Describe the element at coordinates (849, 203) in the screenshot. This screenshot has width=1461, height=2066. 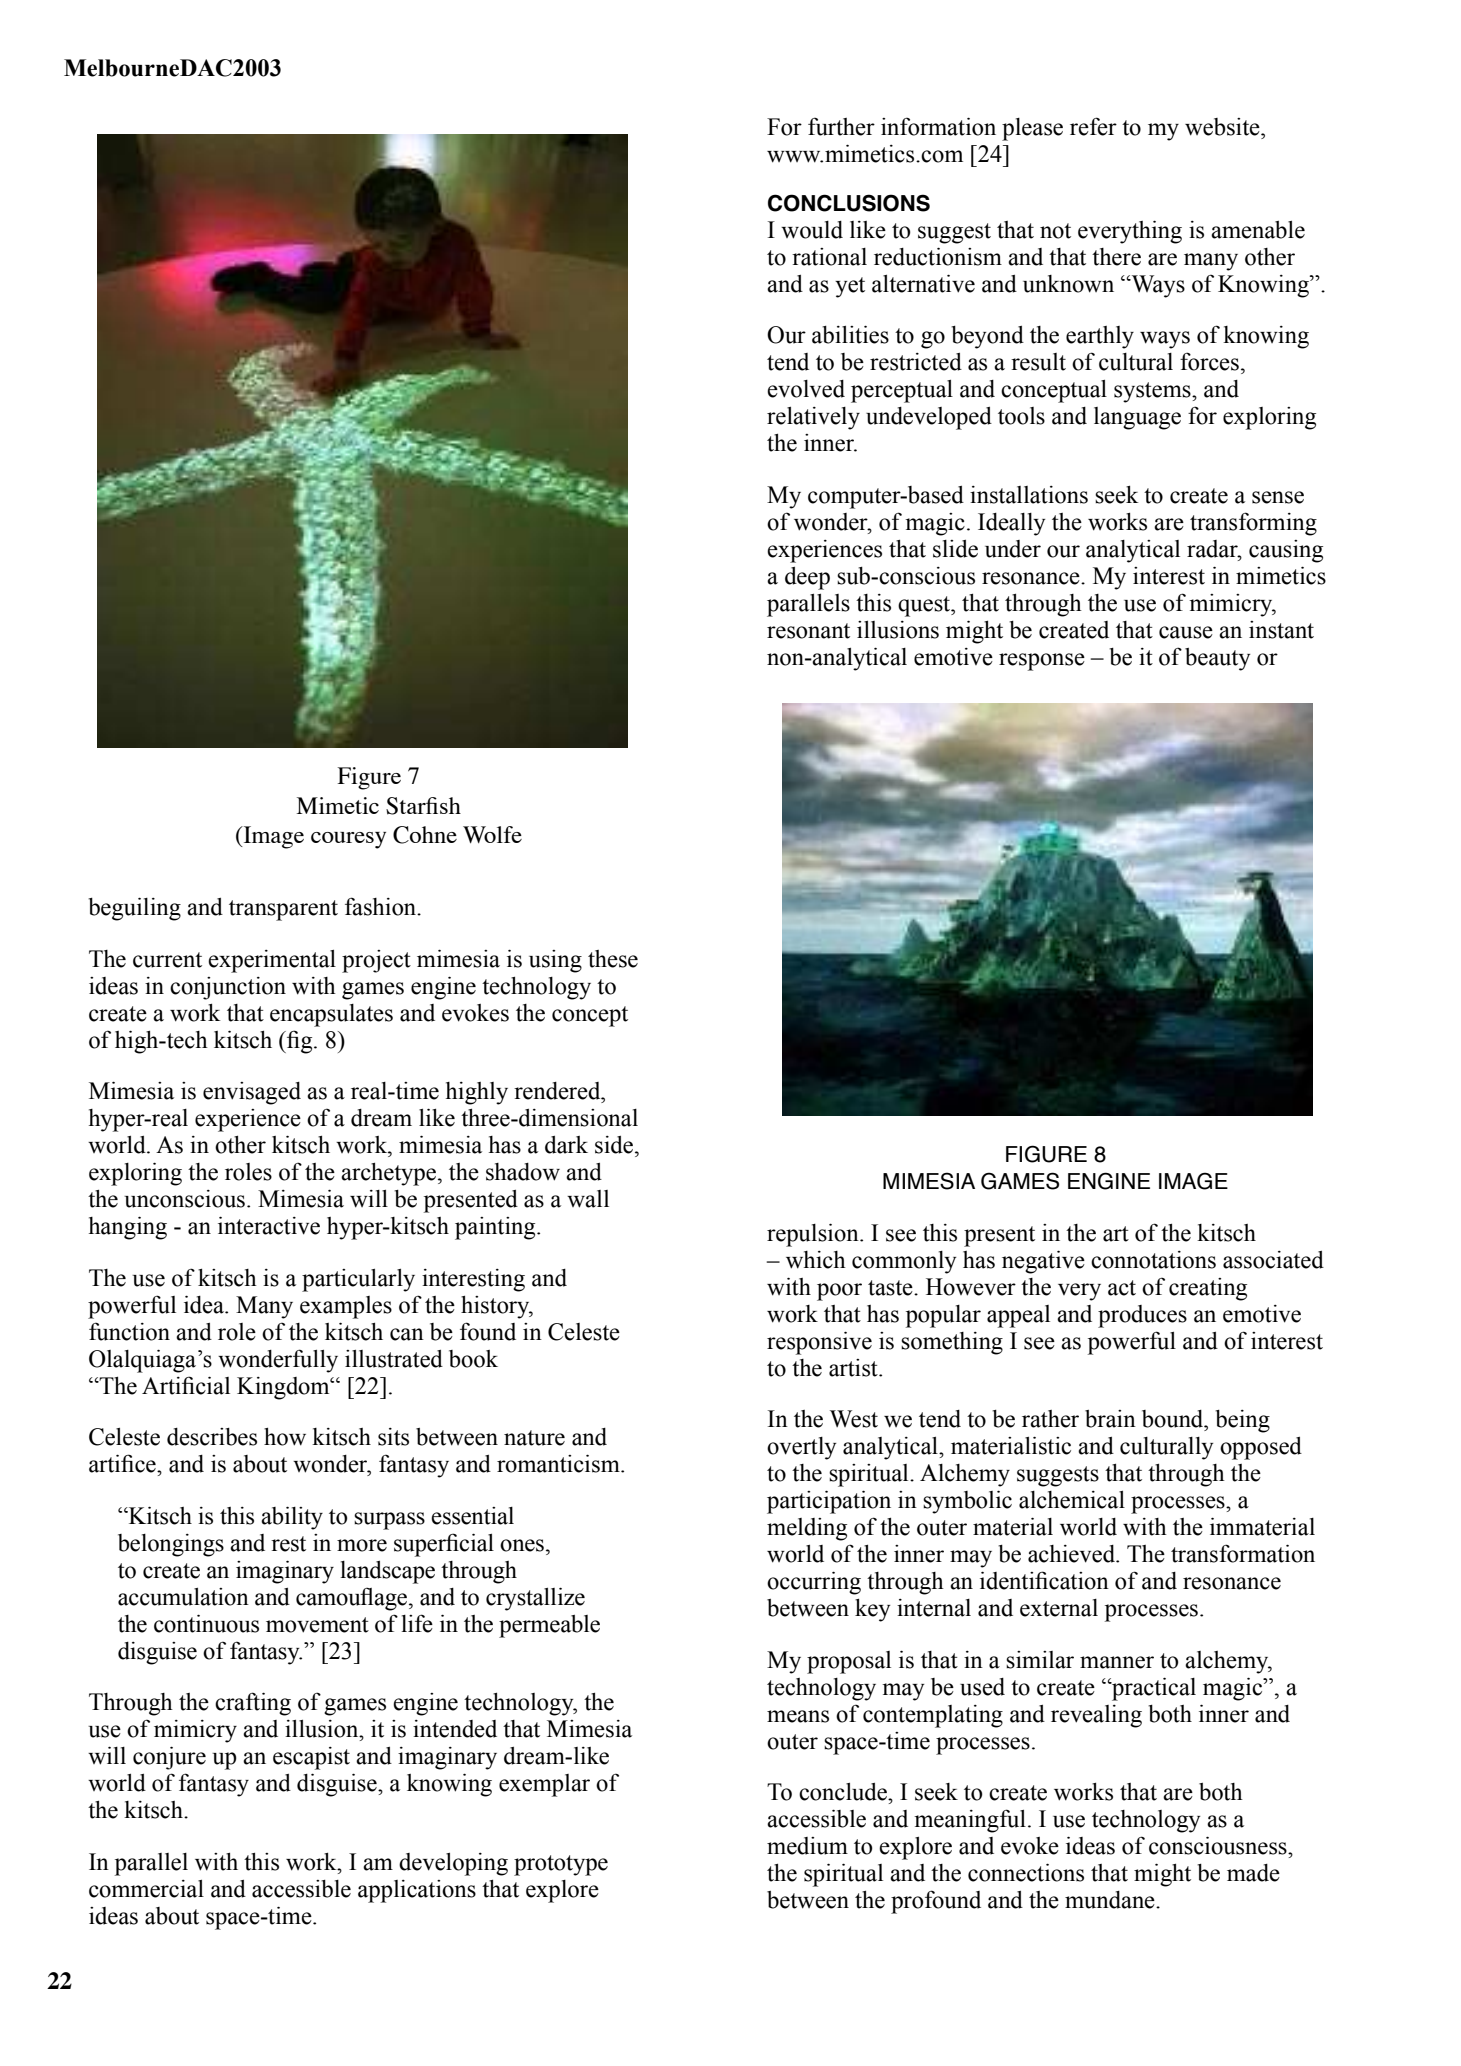
I see `CONCLUSIONS` at that location.
